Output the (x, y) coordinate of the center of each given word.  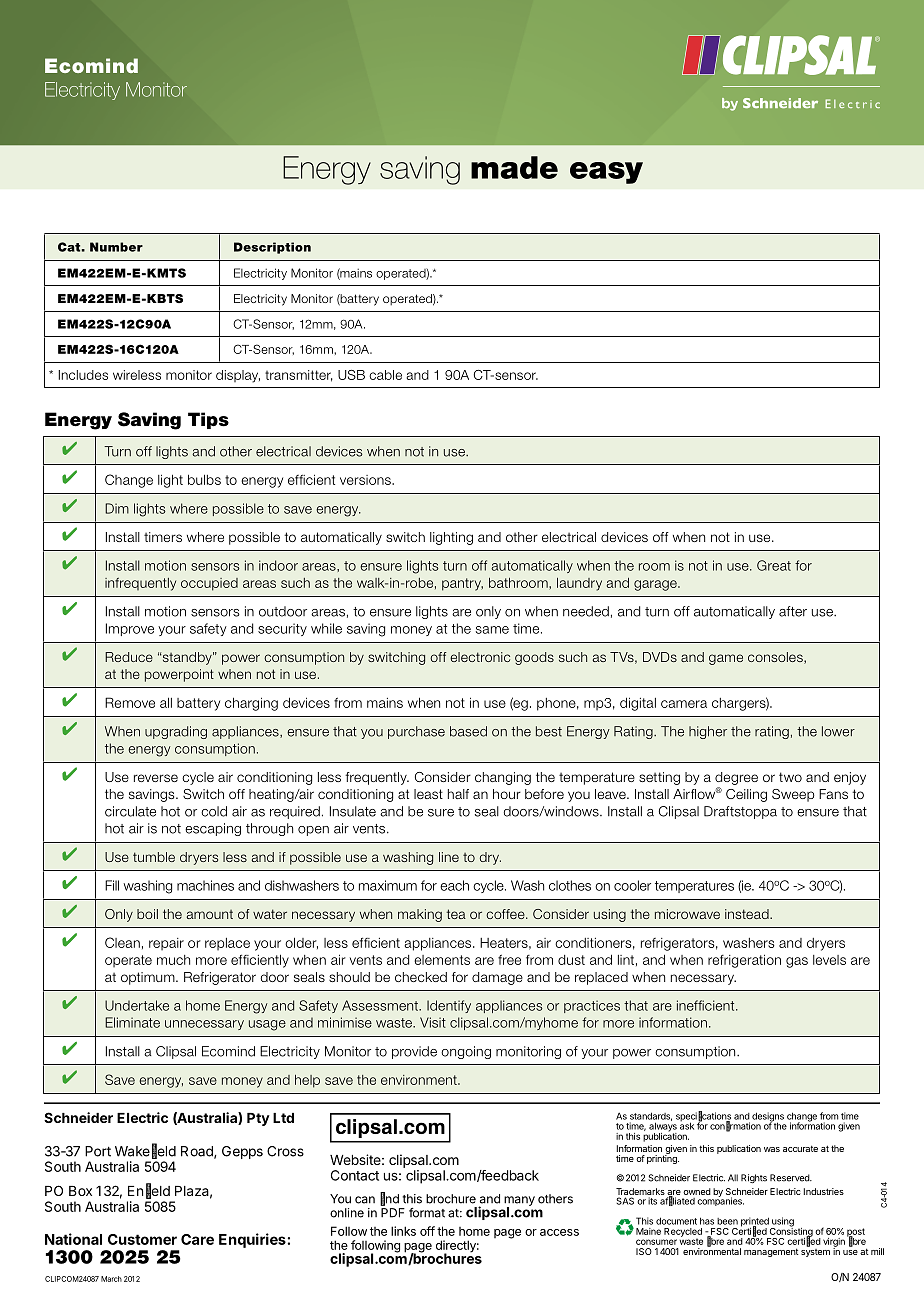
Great (774, 565)
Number (116, 247)
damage (497, 978)
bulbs (204, 479)
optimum (149, 978)
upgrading (176, 732)
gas (797, 962)
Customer (142, 1239)
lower (838, 731)
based (468, 731)
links (403, 1231)
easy (606, 173)
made (514, 167)
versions (366, 480)
